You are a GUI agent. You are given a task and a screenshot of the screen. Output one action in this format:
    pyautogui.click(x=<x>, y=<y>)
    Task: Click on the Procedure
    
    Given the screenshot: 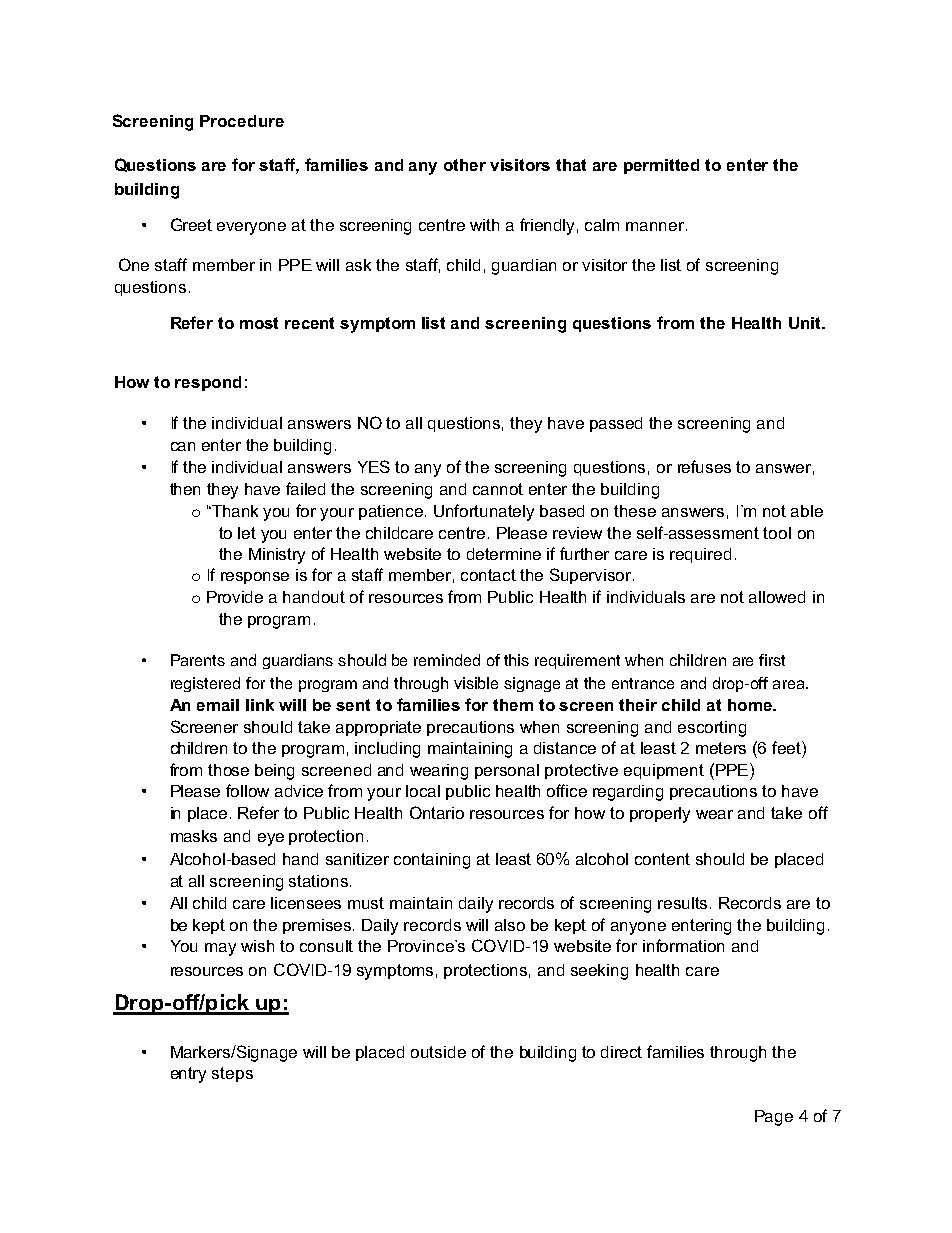 What is the action you would take?
    pyautogui.click(x=242, y=121)
